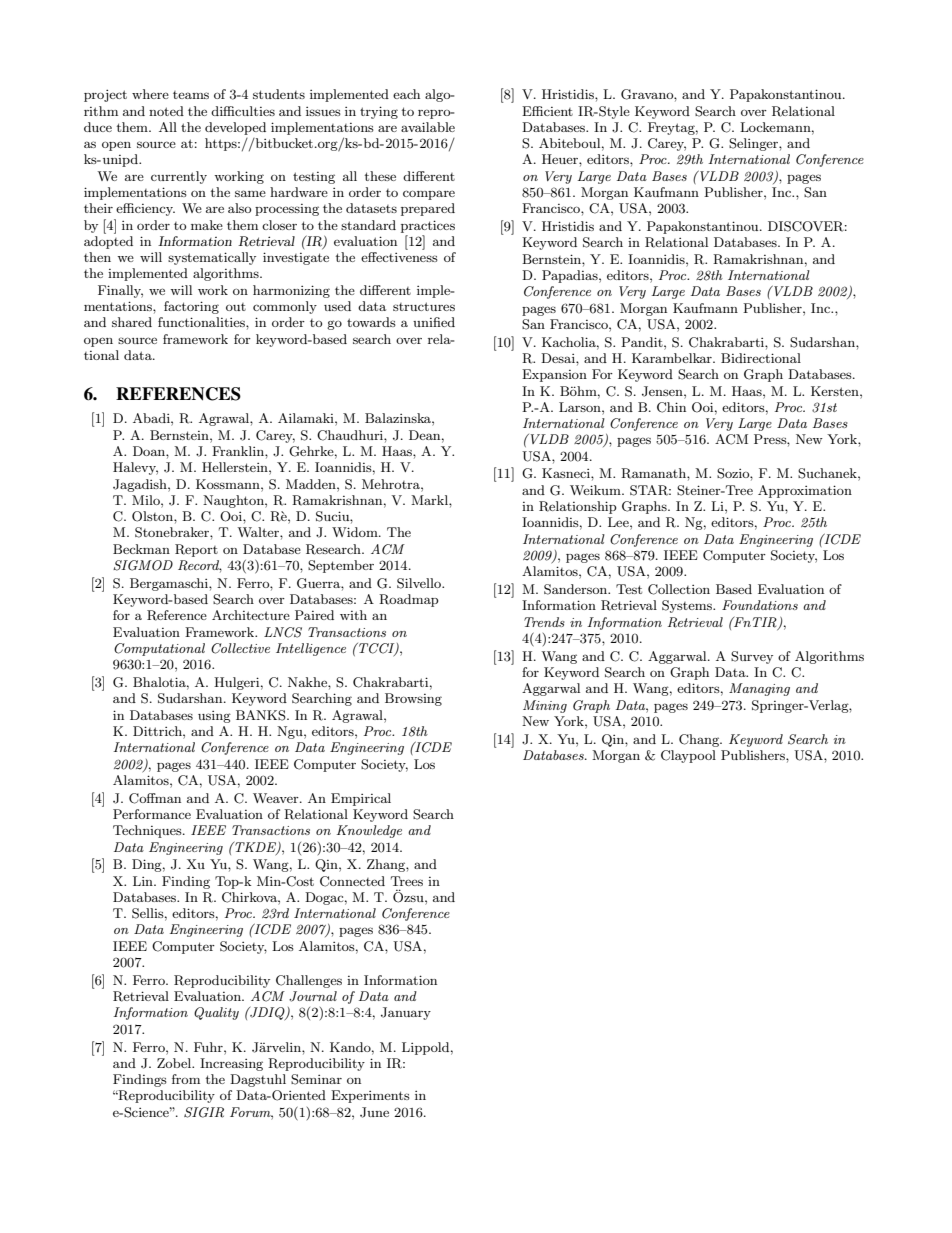 This image has width=952, height=1233. I want to click on noted, so click(166, 111).
